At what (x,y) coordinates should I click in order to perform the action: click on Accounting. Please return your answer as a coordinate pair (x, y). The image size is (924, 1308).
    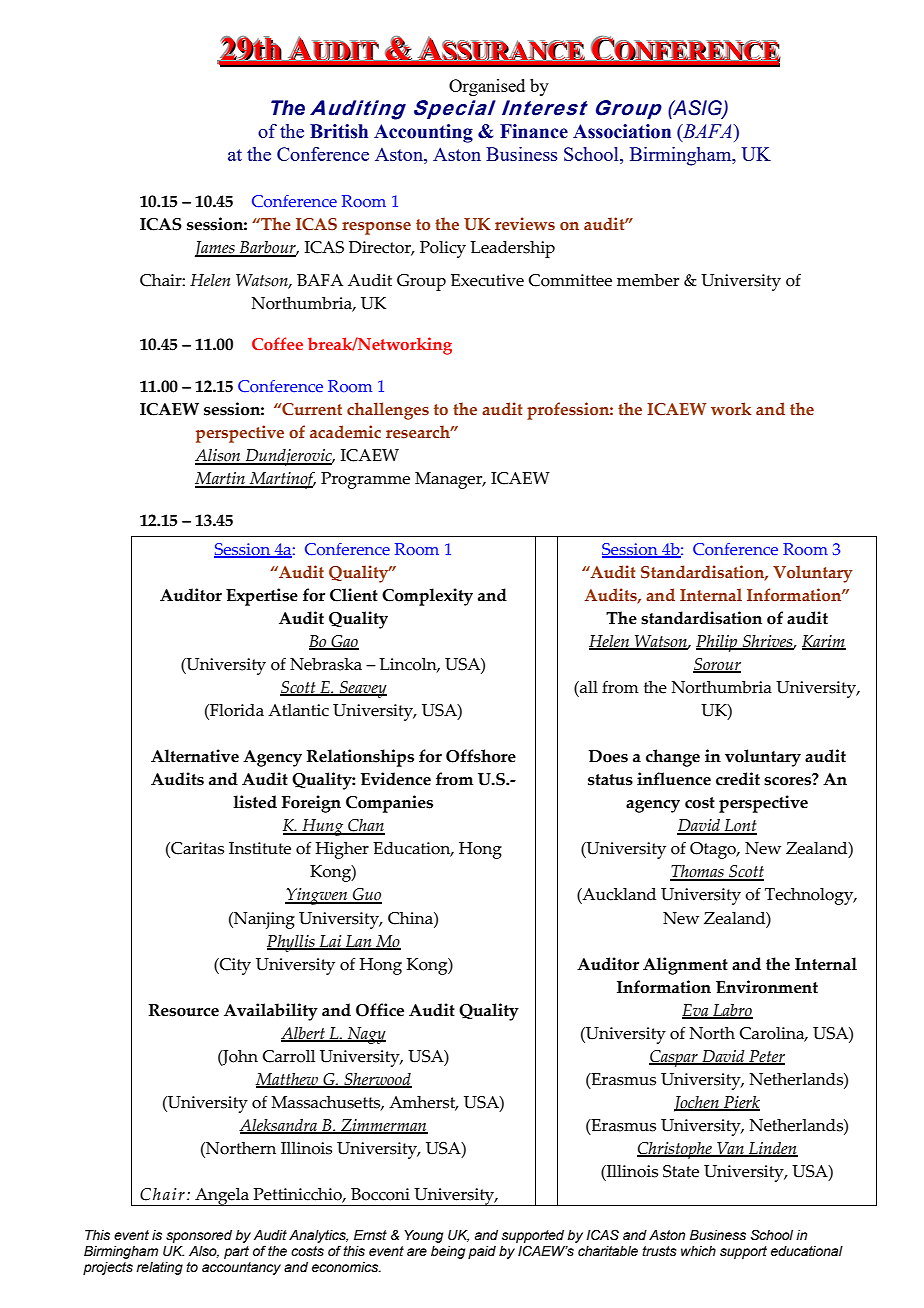
    Looking at the image, I should click on (423, 133).
